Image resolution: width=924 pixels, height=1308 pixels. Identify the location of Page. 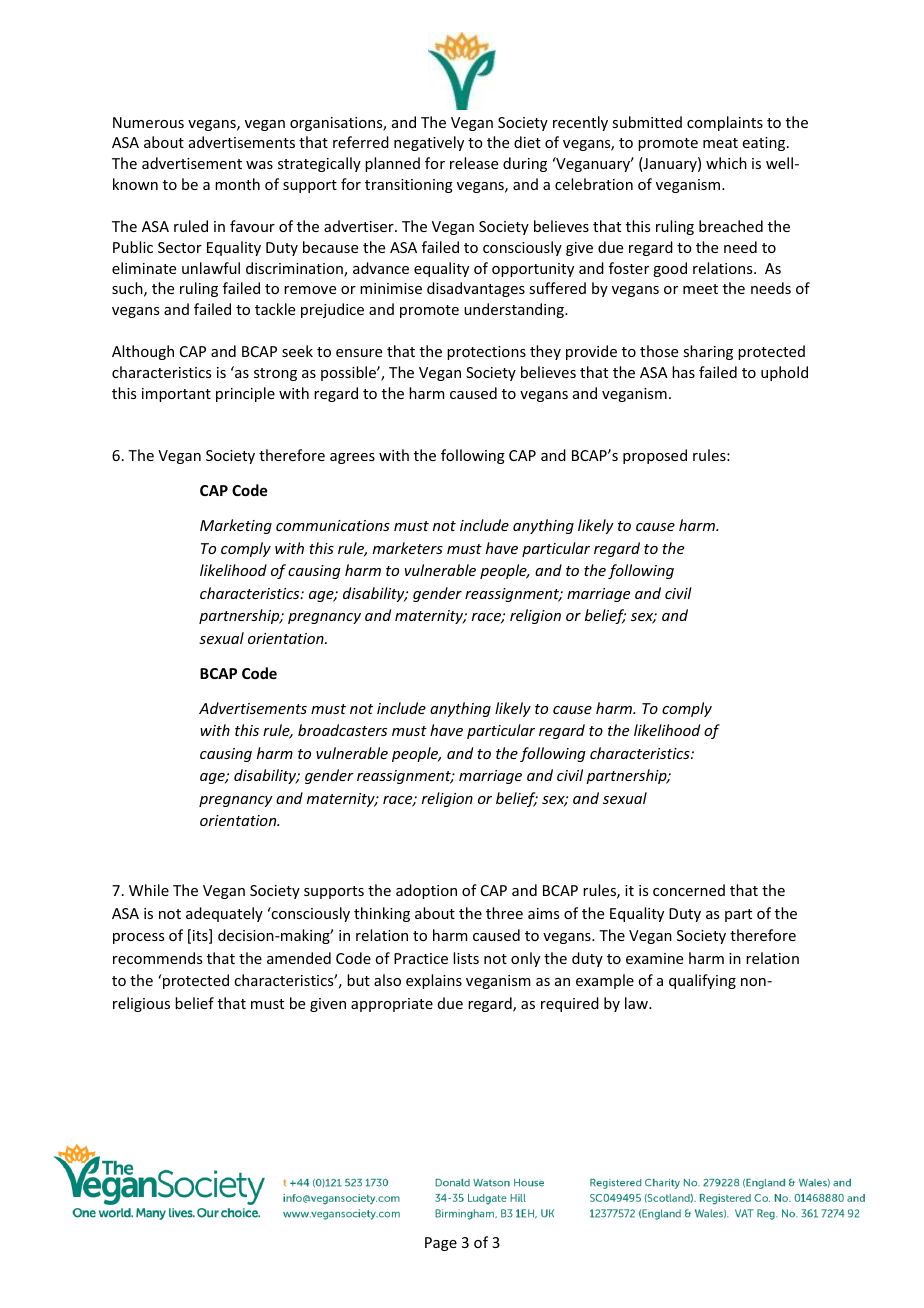
(441, 1244).
